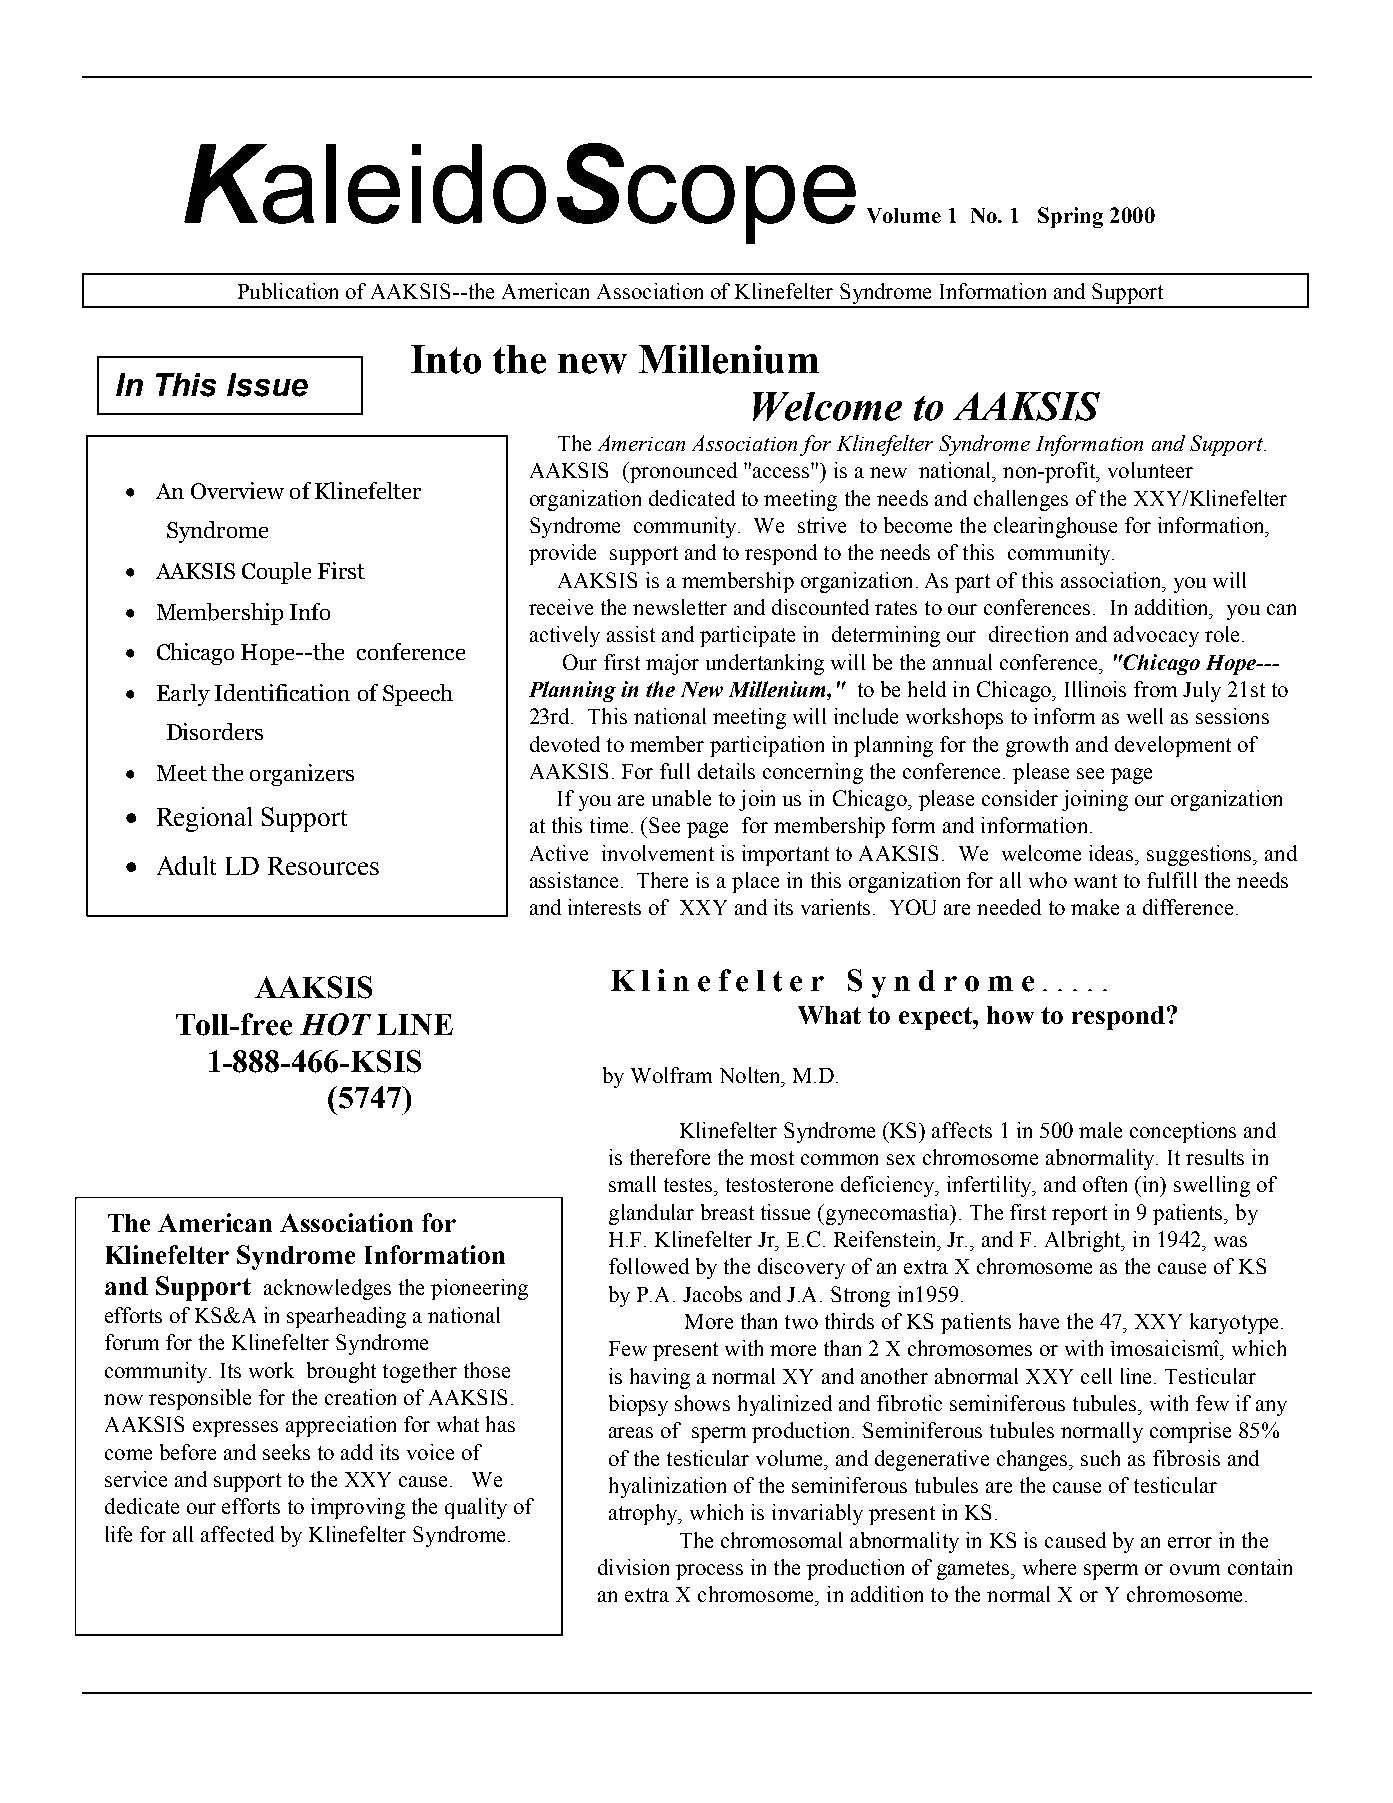 The width and height of the screenshot is (1393, 1803). Describe the element at coordinates (282, 692) in the screenshot. I see `Identification` at that location.
